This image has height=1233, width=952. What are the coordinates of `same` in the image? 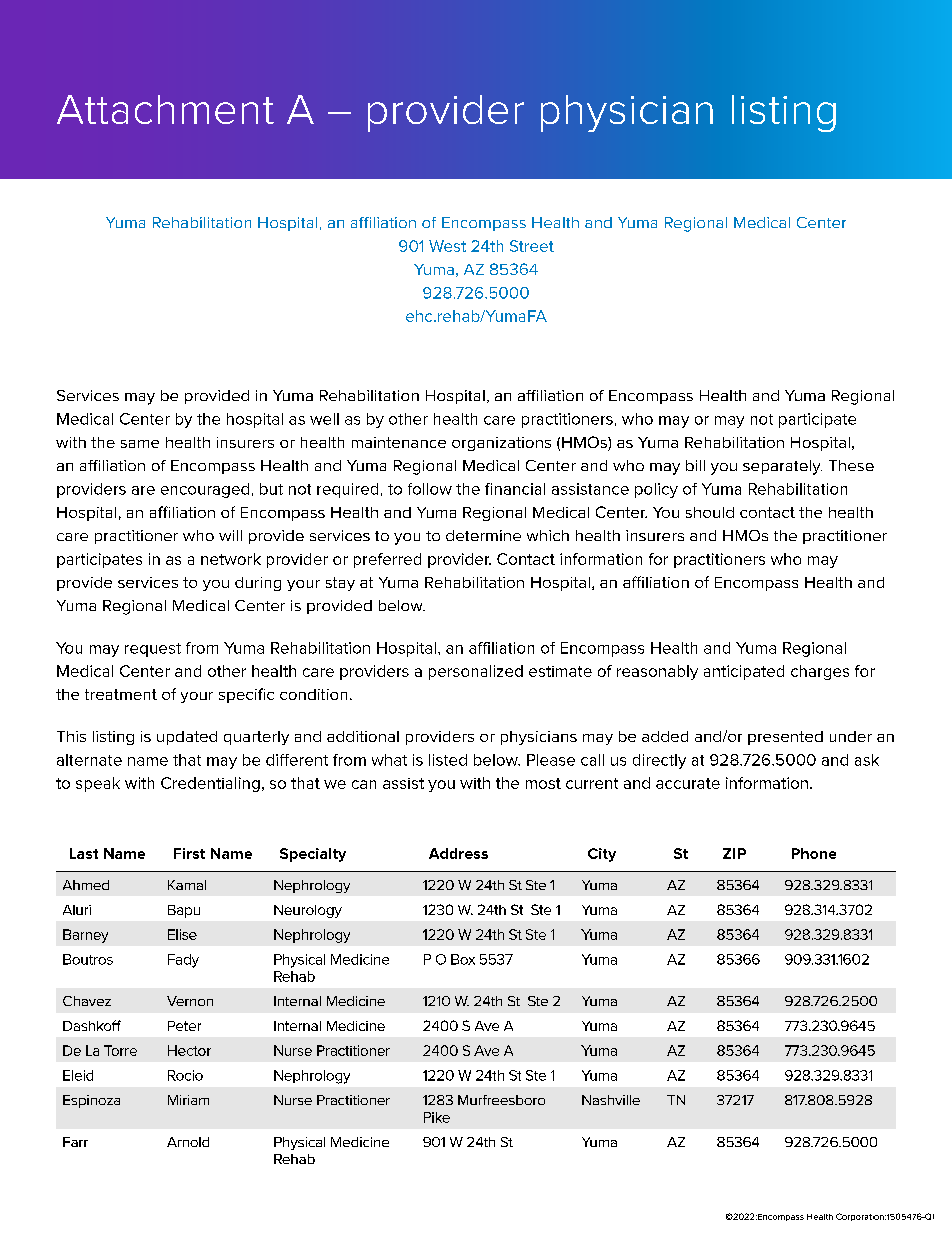 It's located at (140, 444).
